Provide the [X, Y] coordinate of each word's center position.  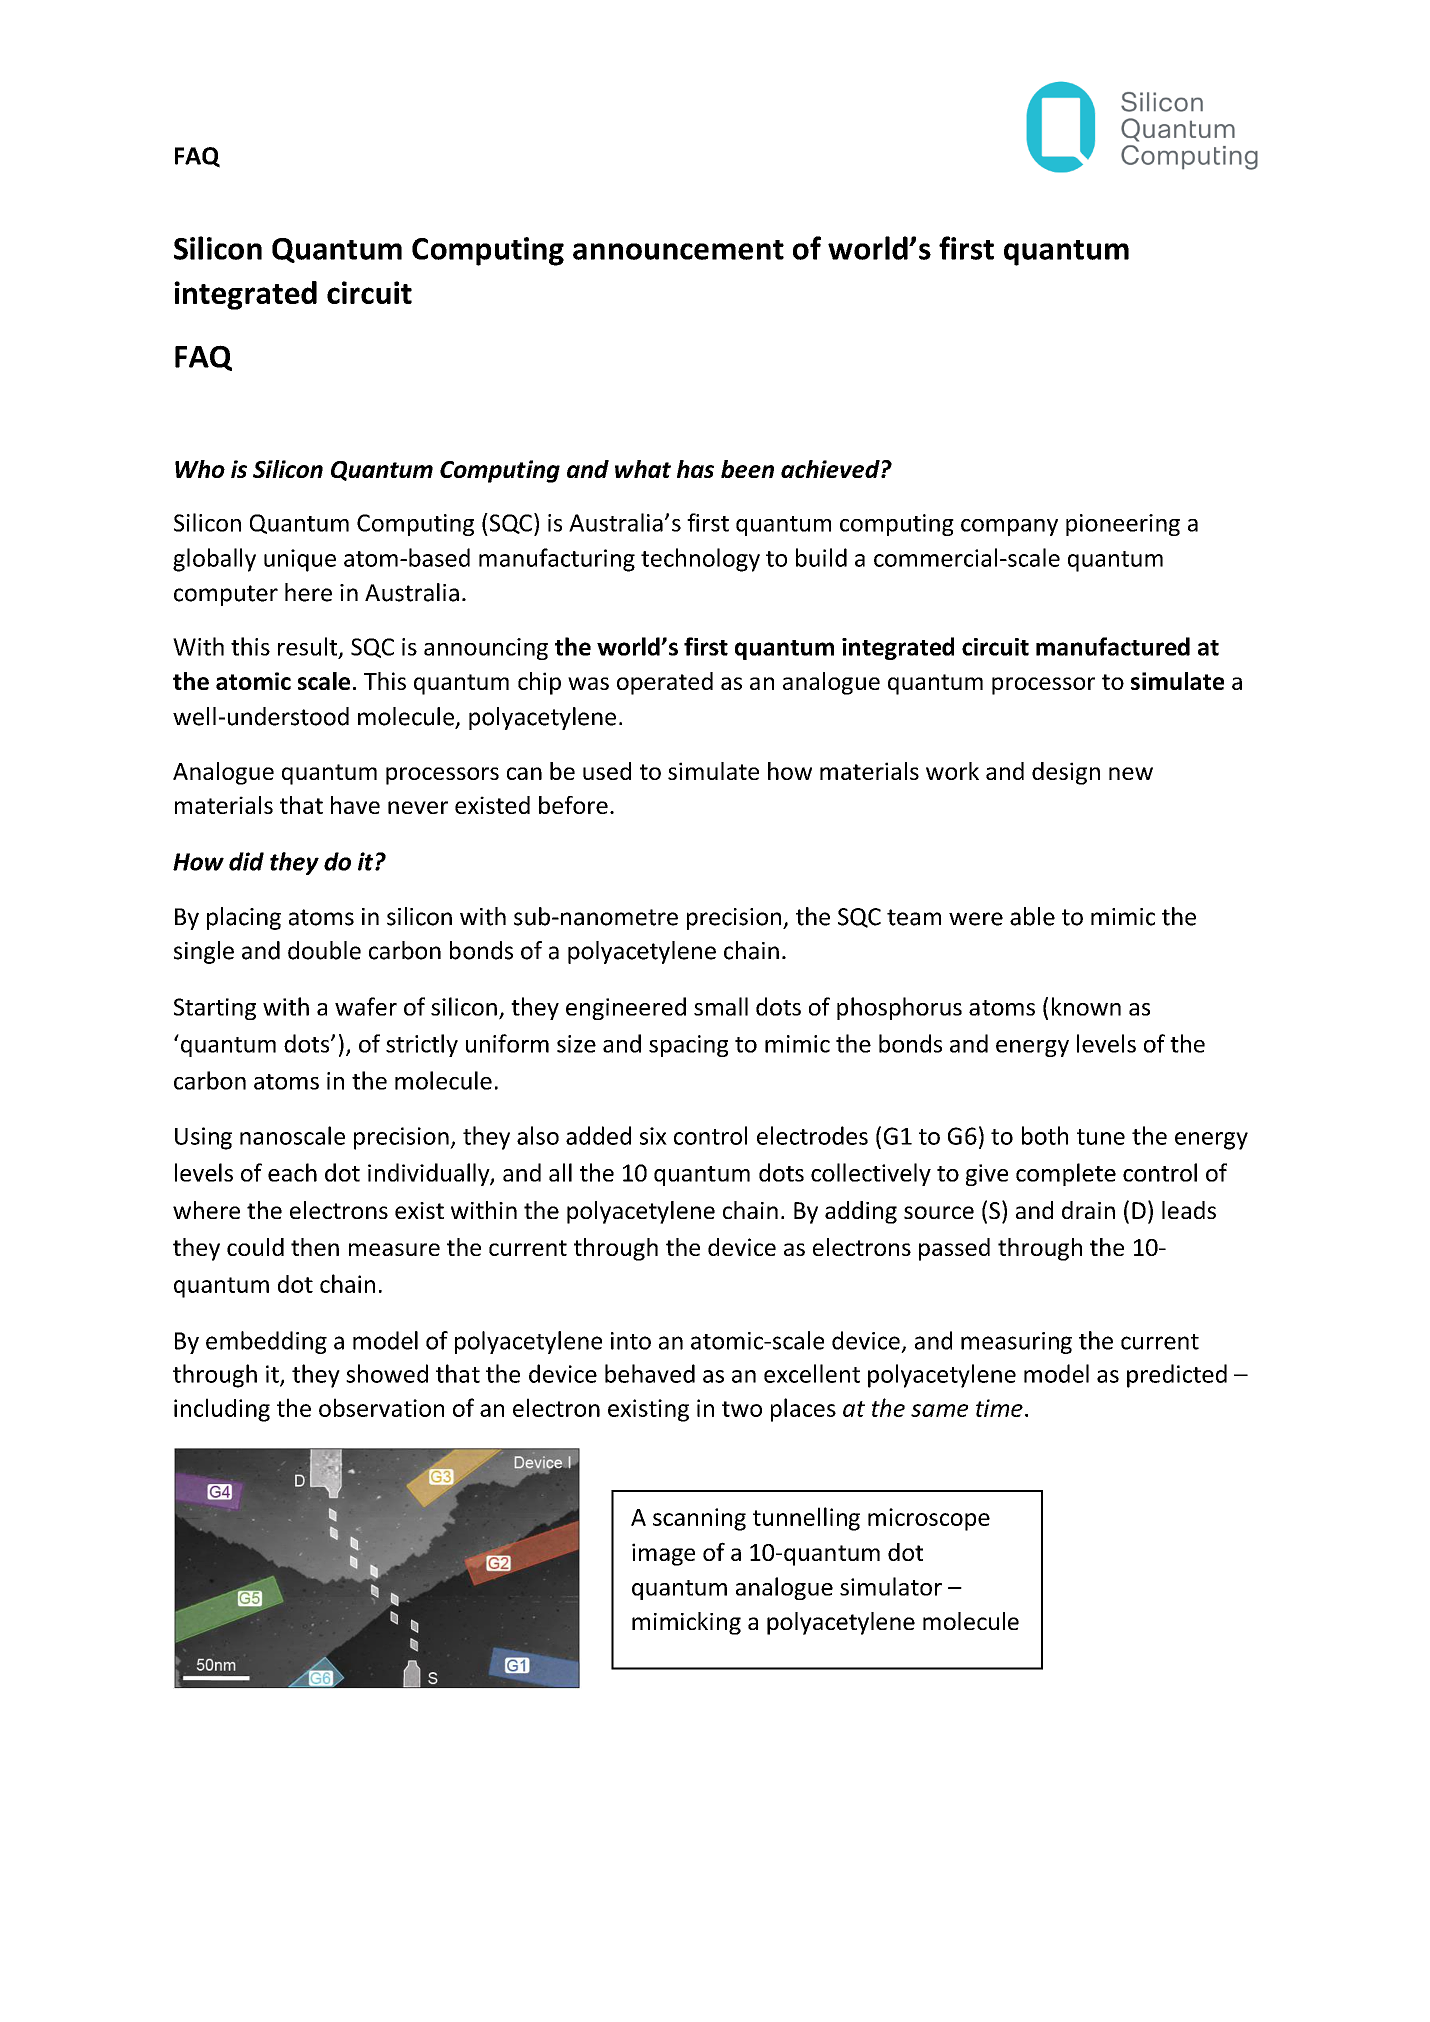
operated [665, 683]
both [1045, 1135]
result [309, 647]
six [653, 1136]
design [1066, 773]
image [663, 1554]
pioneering [1123, 525]
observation [381, 1407]
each [292, 1172]
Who [200, 469]
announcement [678, 250]
